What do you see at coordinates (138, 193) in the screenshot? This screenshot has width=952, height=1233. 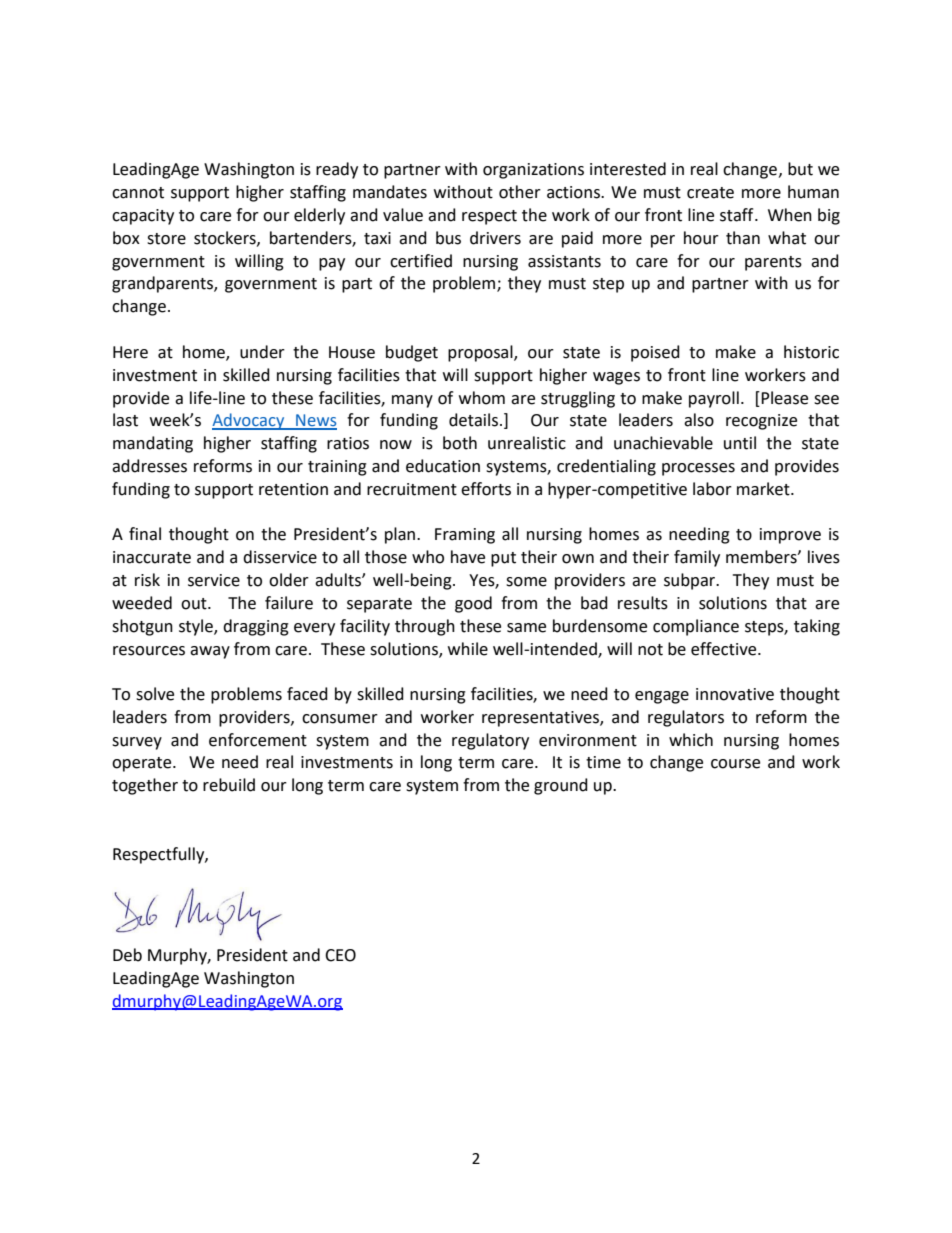 I see `cannot` at bounding box center [138, 193].
